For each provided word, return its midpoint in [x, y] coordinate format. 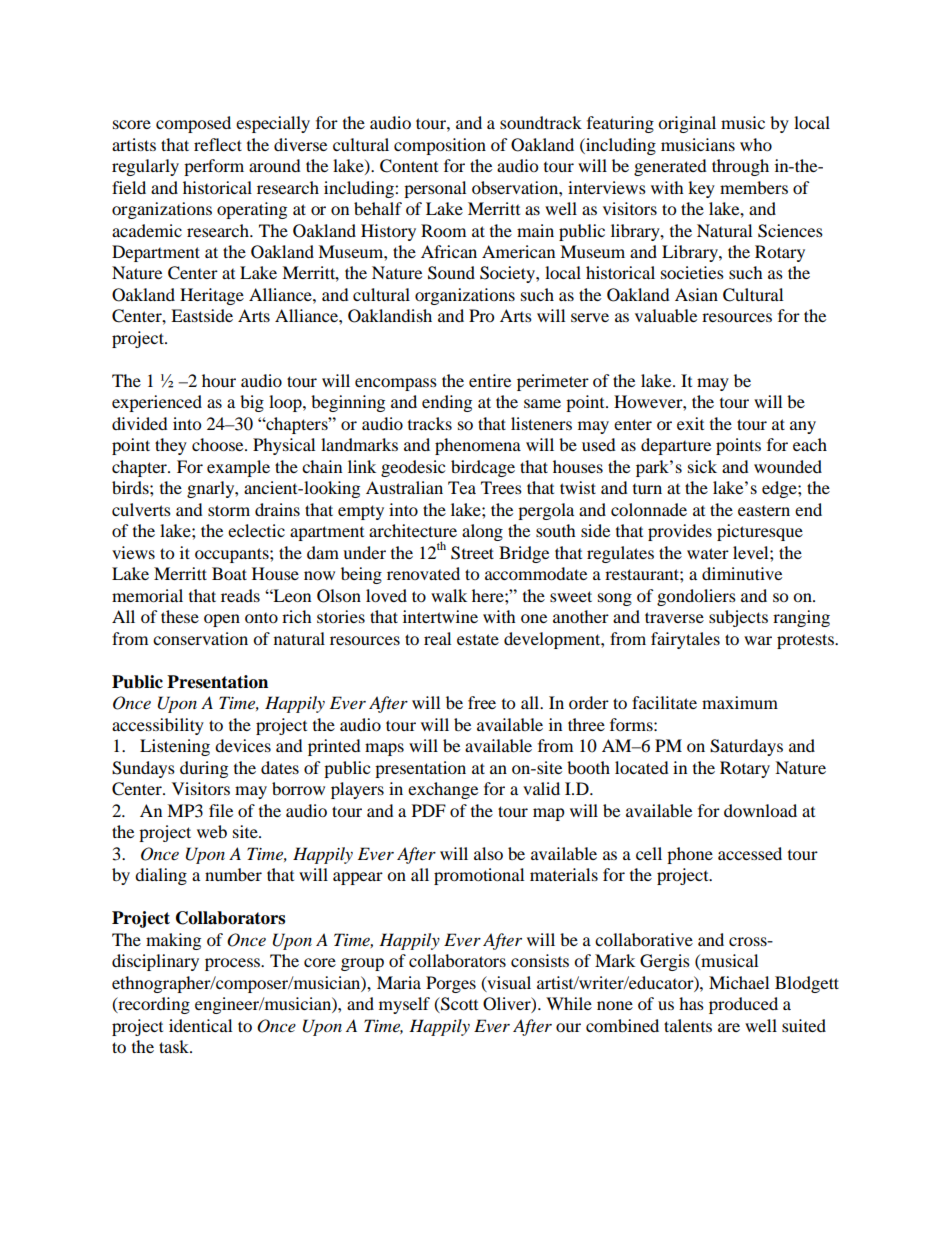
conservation [200, 638]
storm [229, 510]
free [482, 702]
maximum [740, 702]
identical [200, 1025]
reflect [218, 144]
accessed [750, 853]
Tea [462, 487]
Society [508, 274]
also [488, 853]
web [212, 831]
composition [440, 146]
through [740, 167]
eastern [764, 511]
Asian [696, 294]
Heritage [212, 296]
